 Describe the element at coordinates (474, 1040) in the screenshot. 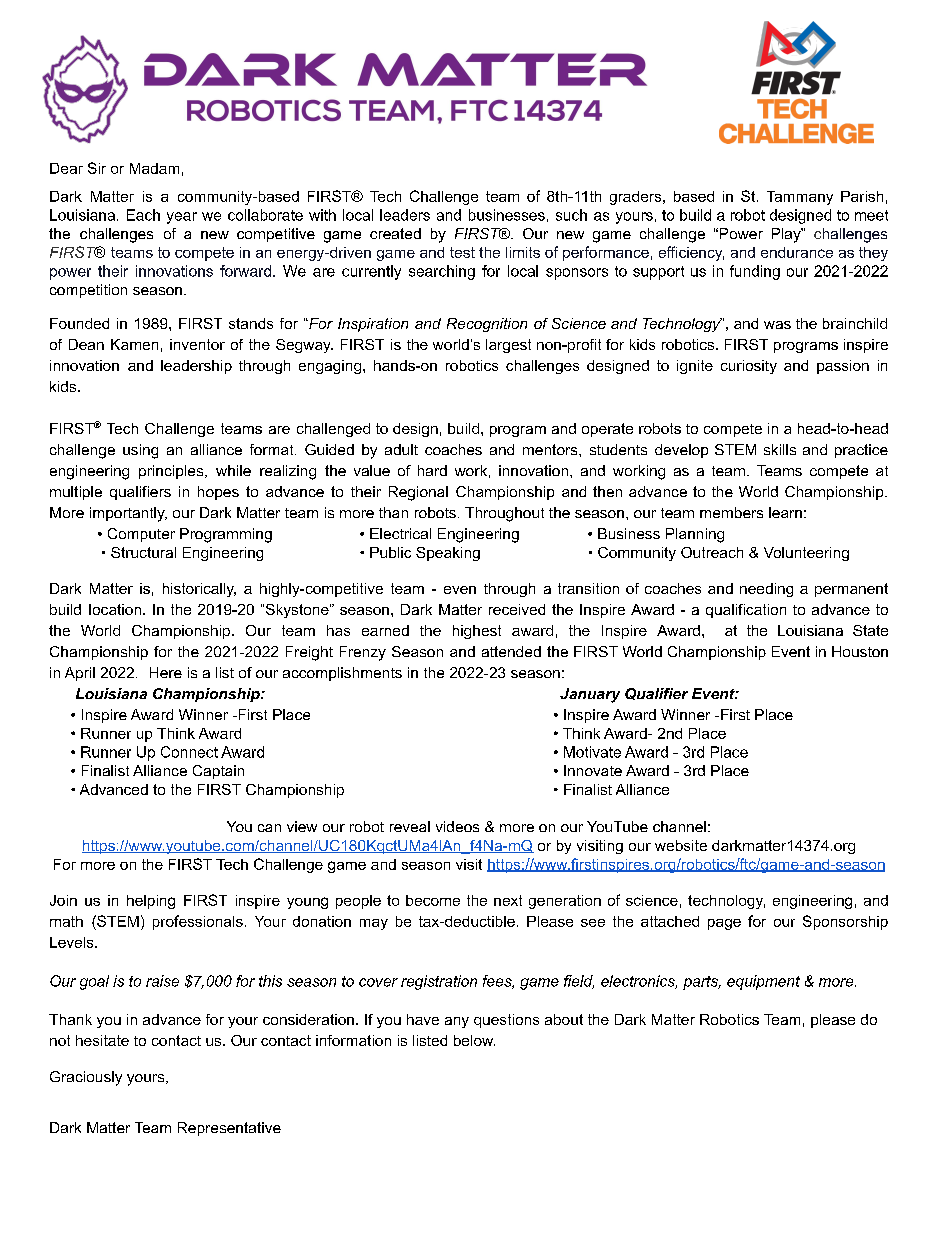

I see `below` at that location.
